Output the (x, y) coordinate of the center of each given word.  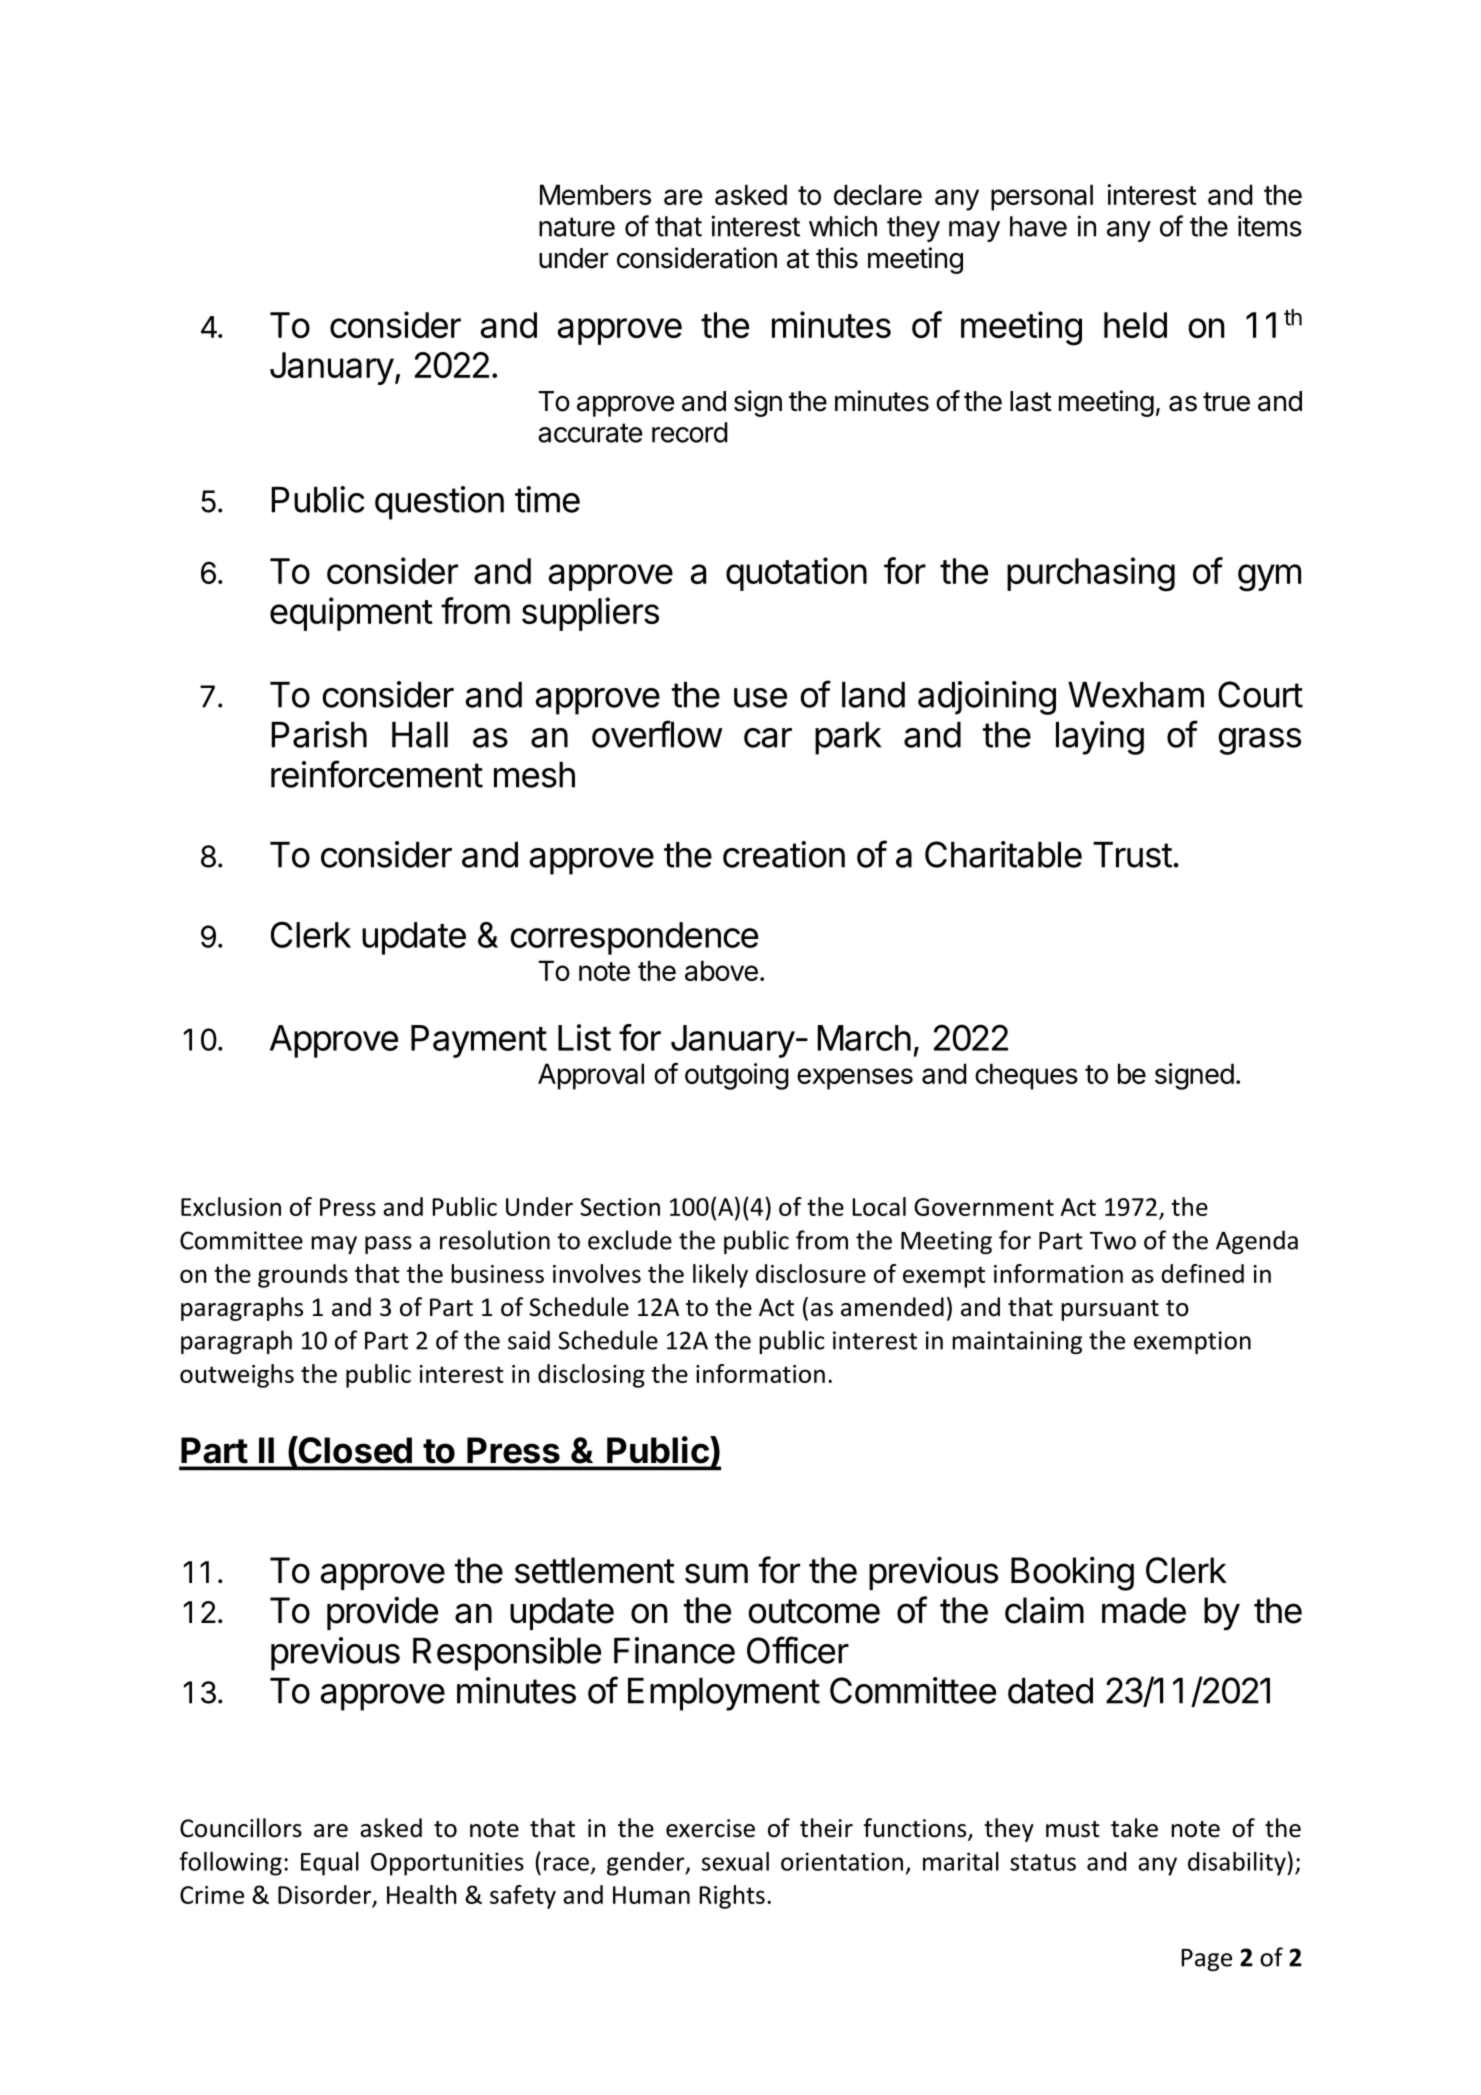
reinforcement (377, 774)
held (1135, 325)
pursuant (1110, 1310)
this (837, 258)
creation (784, 854)
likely (720, 1276)
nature (577, 227)
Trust (1132, 855)
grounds (303, 1276)
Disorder (326, 1896)
